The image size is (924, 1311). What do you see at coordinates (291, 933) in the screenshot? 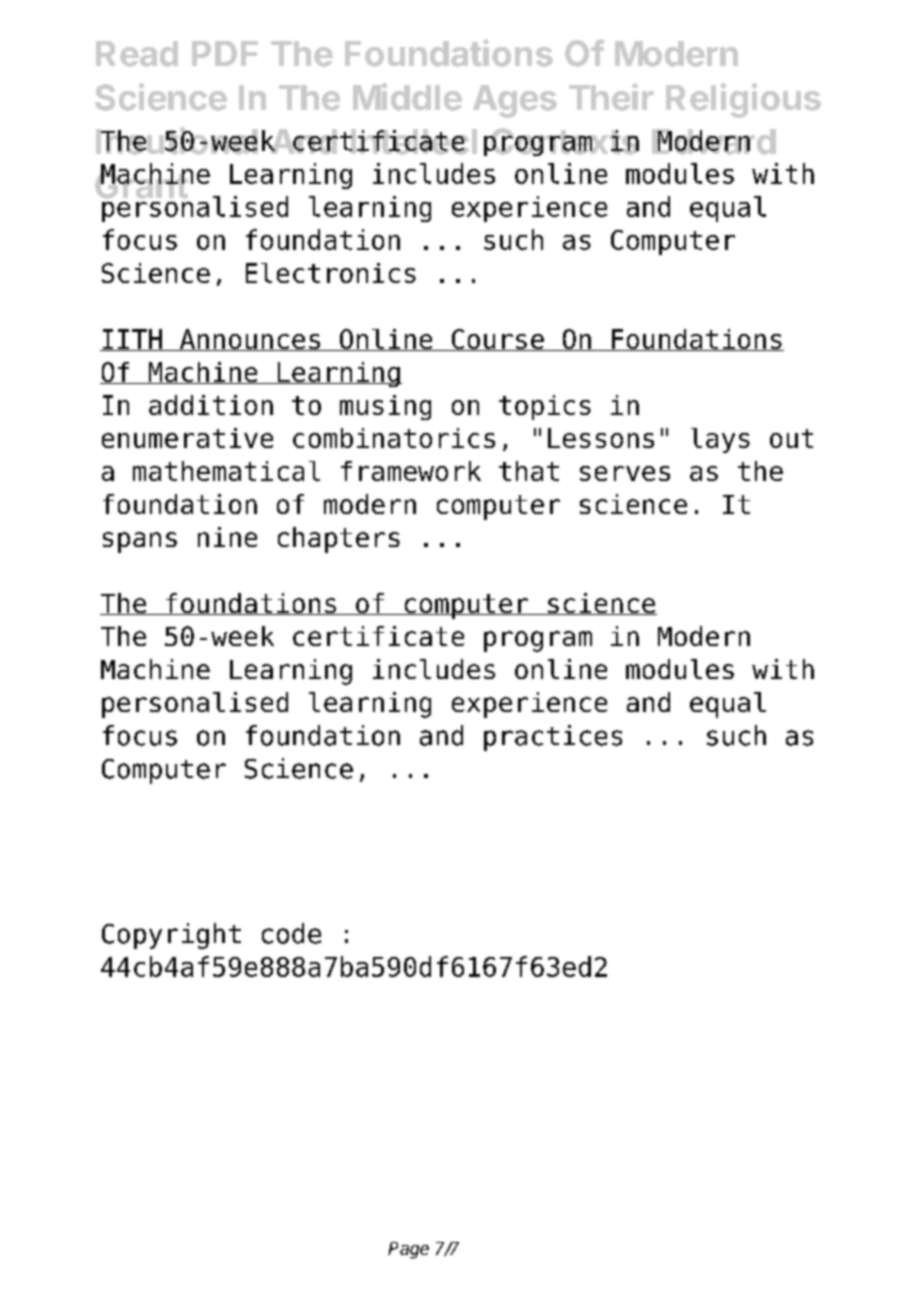
I see `code` at bounding box center [291, 933].
